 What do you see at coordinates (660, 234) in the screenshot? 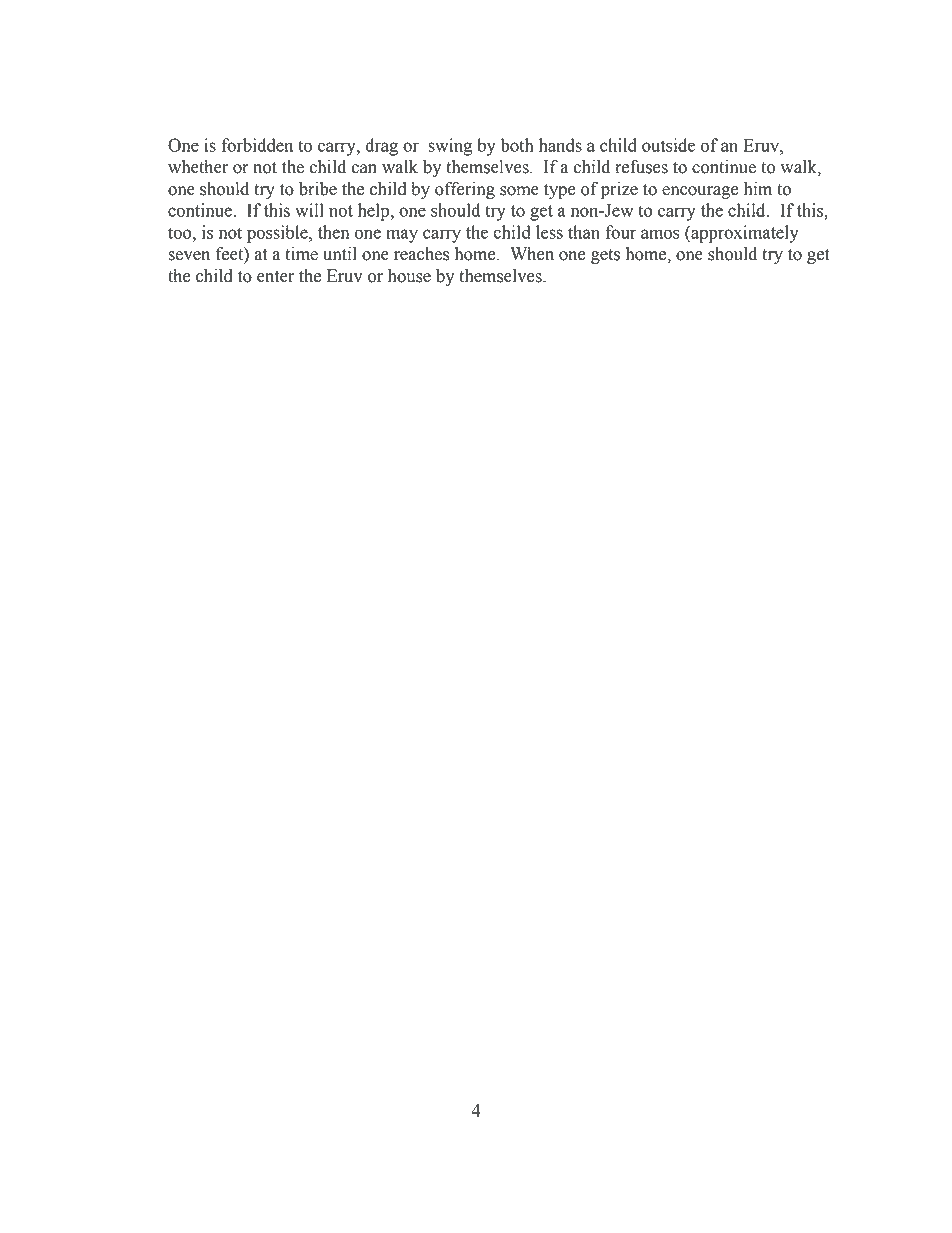
I see `amos` at bounding box center [660, 234].
